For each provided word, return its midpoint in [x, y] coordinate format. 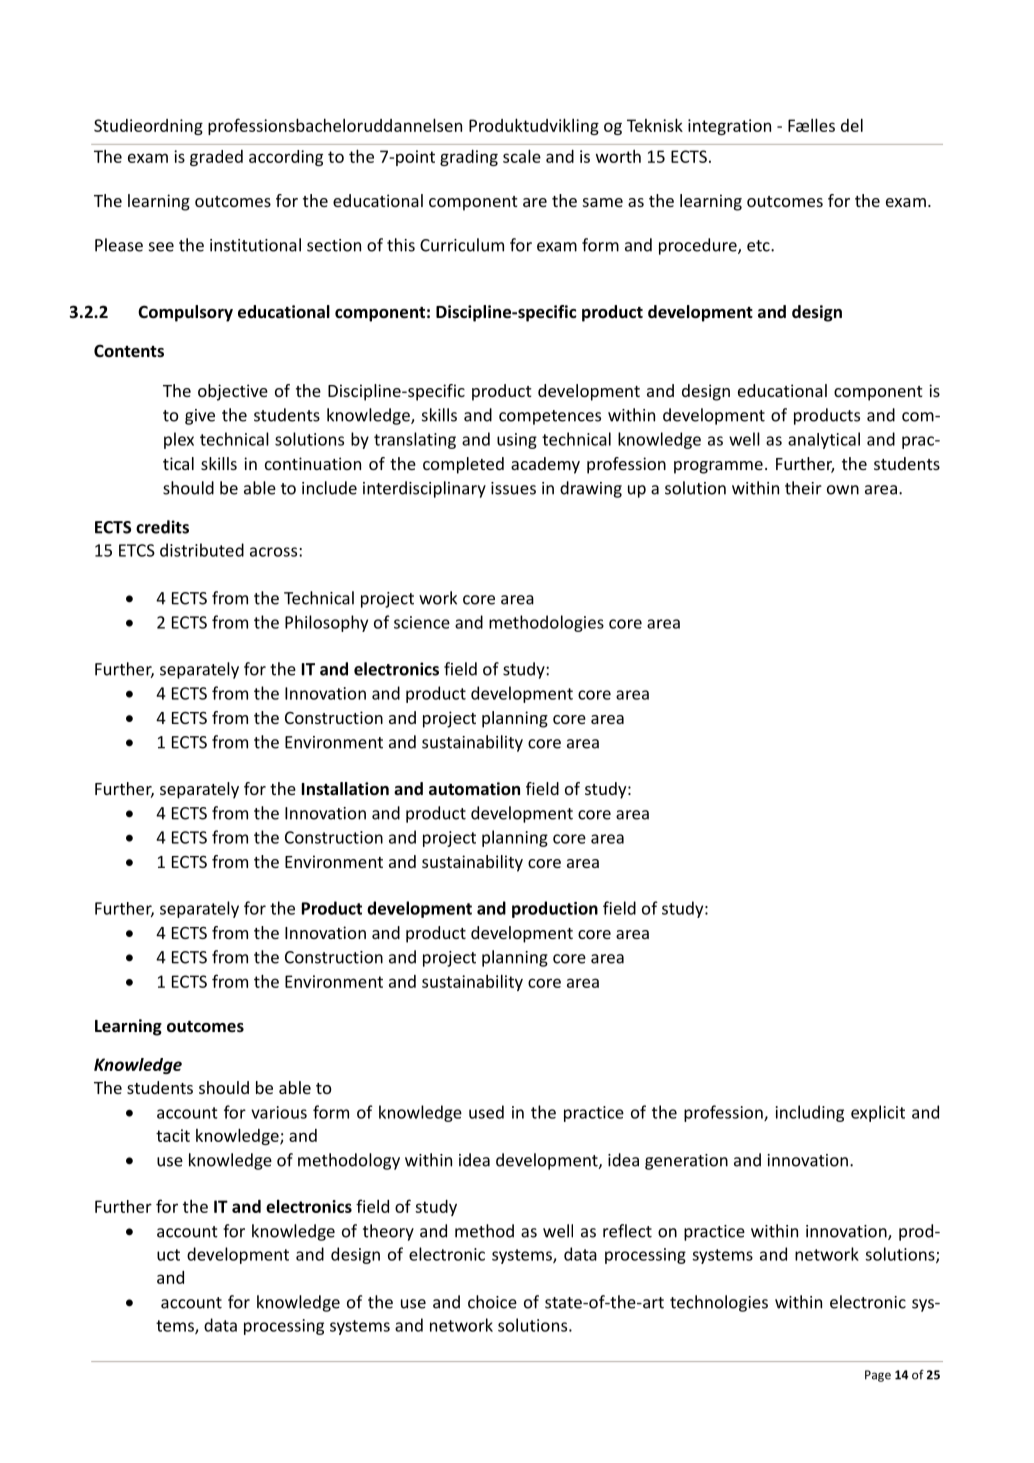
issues [513, 488]
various [279, 1112]
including [810, 1113]
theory [388, 1232]
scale [522, 156]
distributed [202, 550]
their [803, 488]
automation [474, 789]
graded [216, 158]
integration [729, 127]
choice [492, 1302]
